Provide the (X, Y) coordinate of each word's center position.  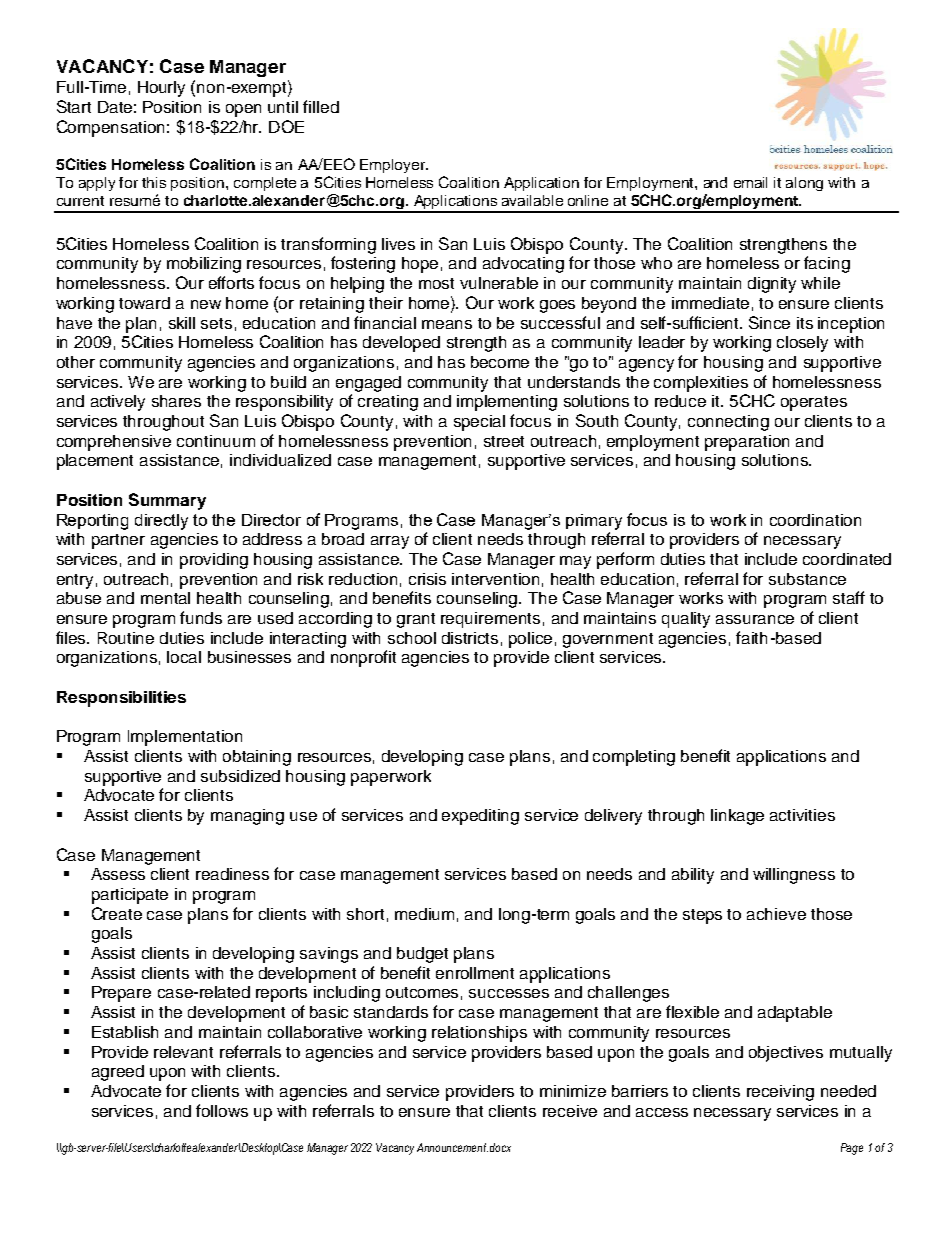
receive (570, 1111)
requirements (490, 620)
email (750, 182)
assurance (755, 619)
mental (165, 598)
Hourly (161, 89)
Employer (394, 166)
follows (222, 1110)
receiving (780, 1093)
